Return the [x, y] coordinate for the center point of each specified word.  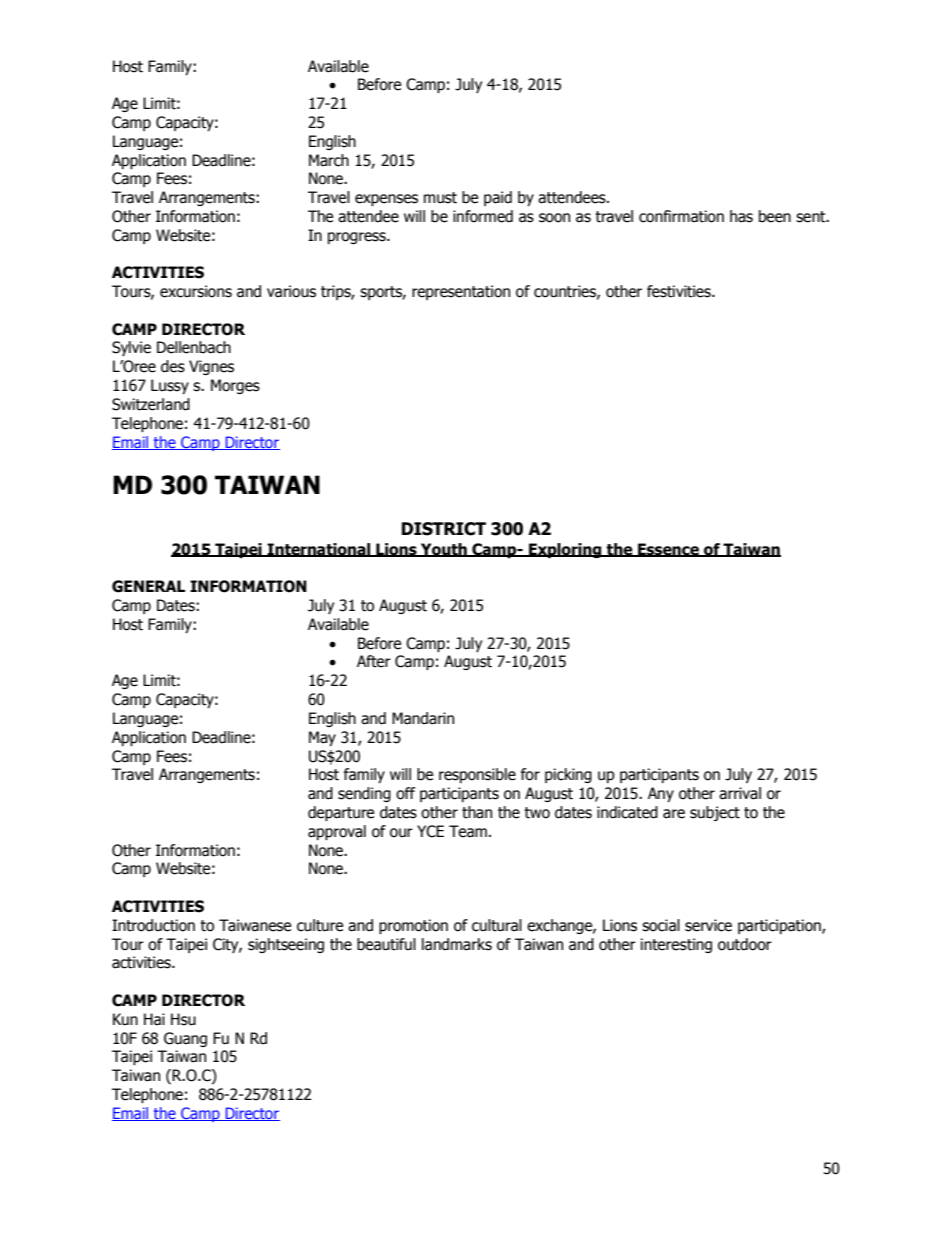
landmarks [457, 944]
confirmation [681, 216]
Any [661, 794]
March [329, 160]
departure [341, 813]
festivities [680, 291]
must [440, 198]
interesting [676, 945]
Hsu [183, 1019]
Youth [444, 550]
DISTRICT [444, 529]
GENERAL [148, 586]
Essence [668, 550]
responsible [477, 775]
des [173, 366]
